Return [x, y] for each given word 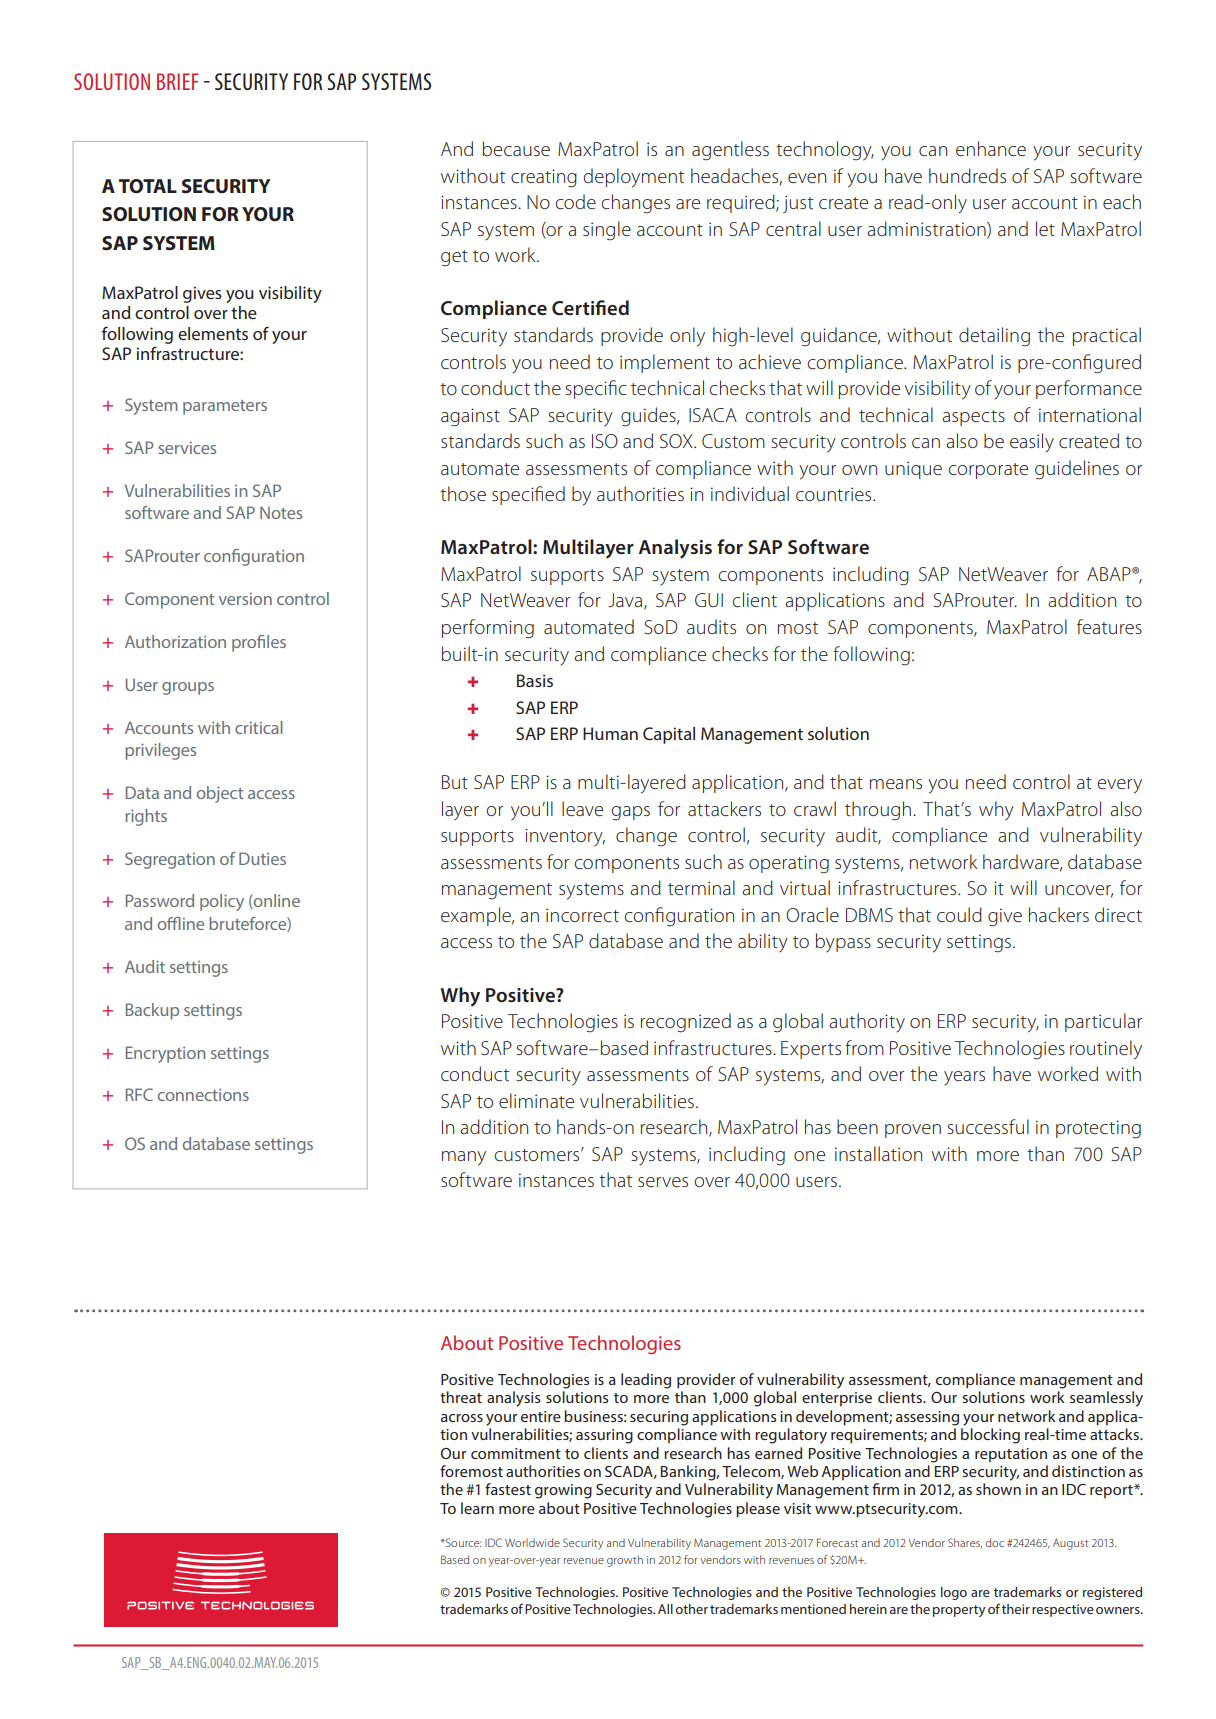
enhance [991, 148]
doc [994, 1542]
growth [625, 1561]
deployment [633, 178]
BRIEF [178, 81]
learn [477, 1508]
